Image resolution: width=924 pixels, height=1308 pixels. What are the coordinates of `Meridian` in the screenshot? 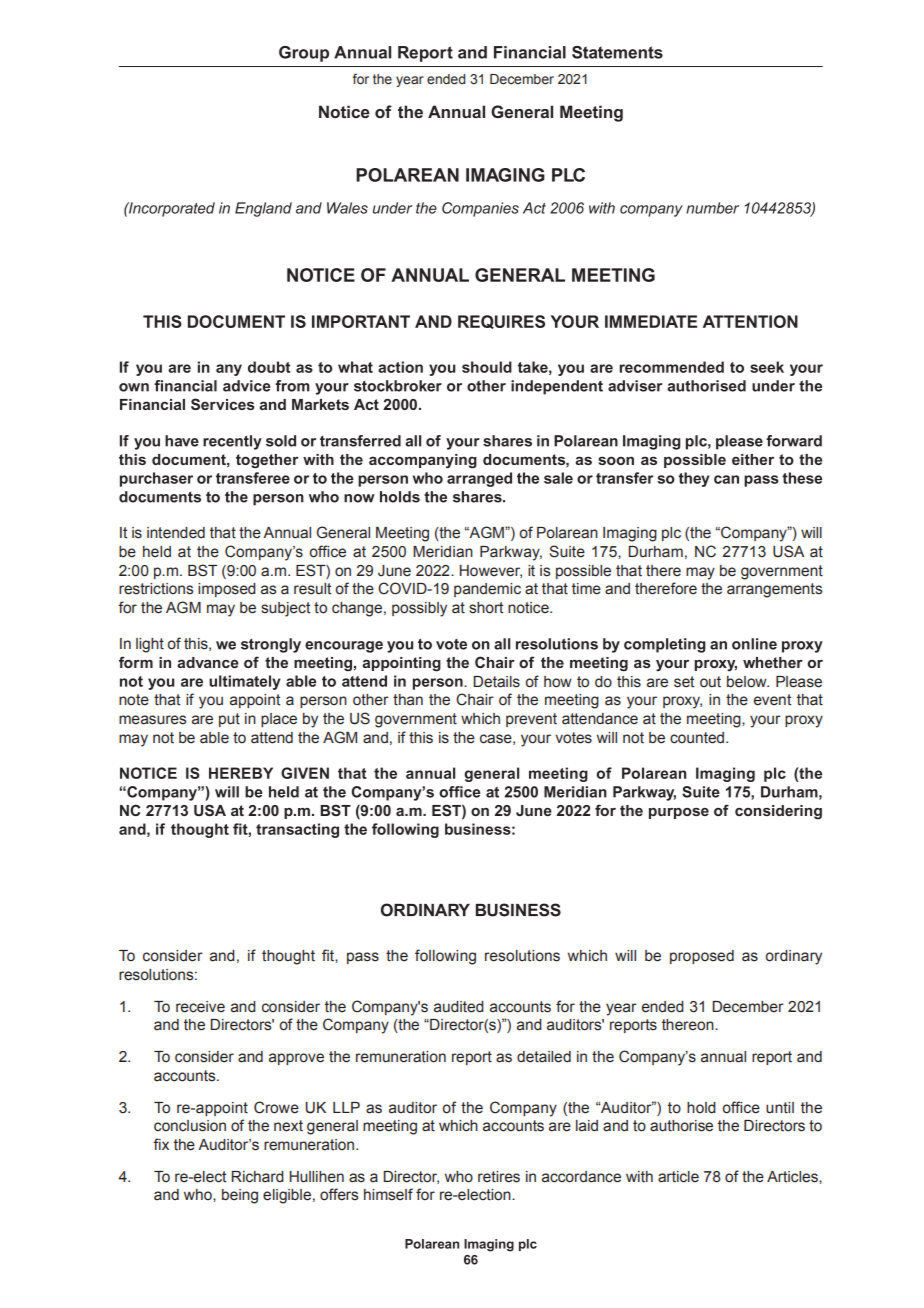 It's located at (443, 552).
